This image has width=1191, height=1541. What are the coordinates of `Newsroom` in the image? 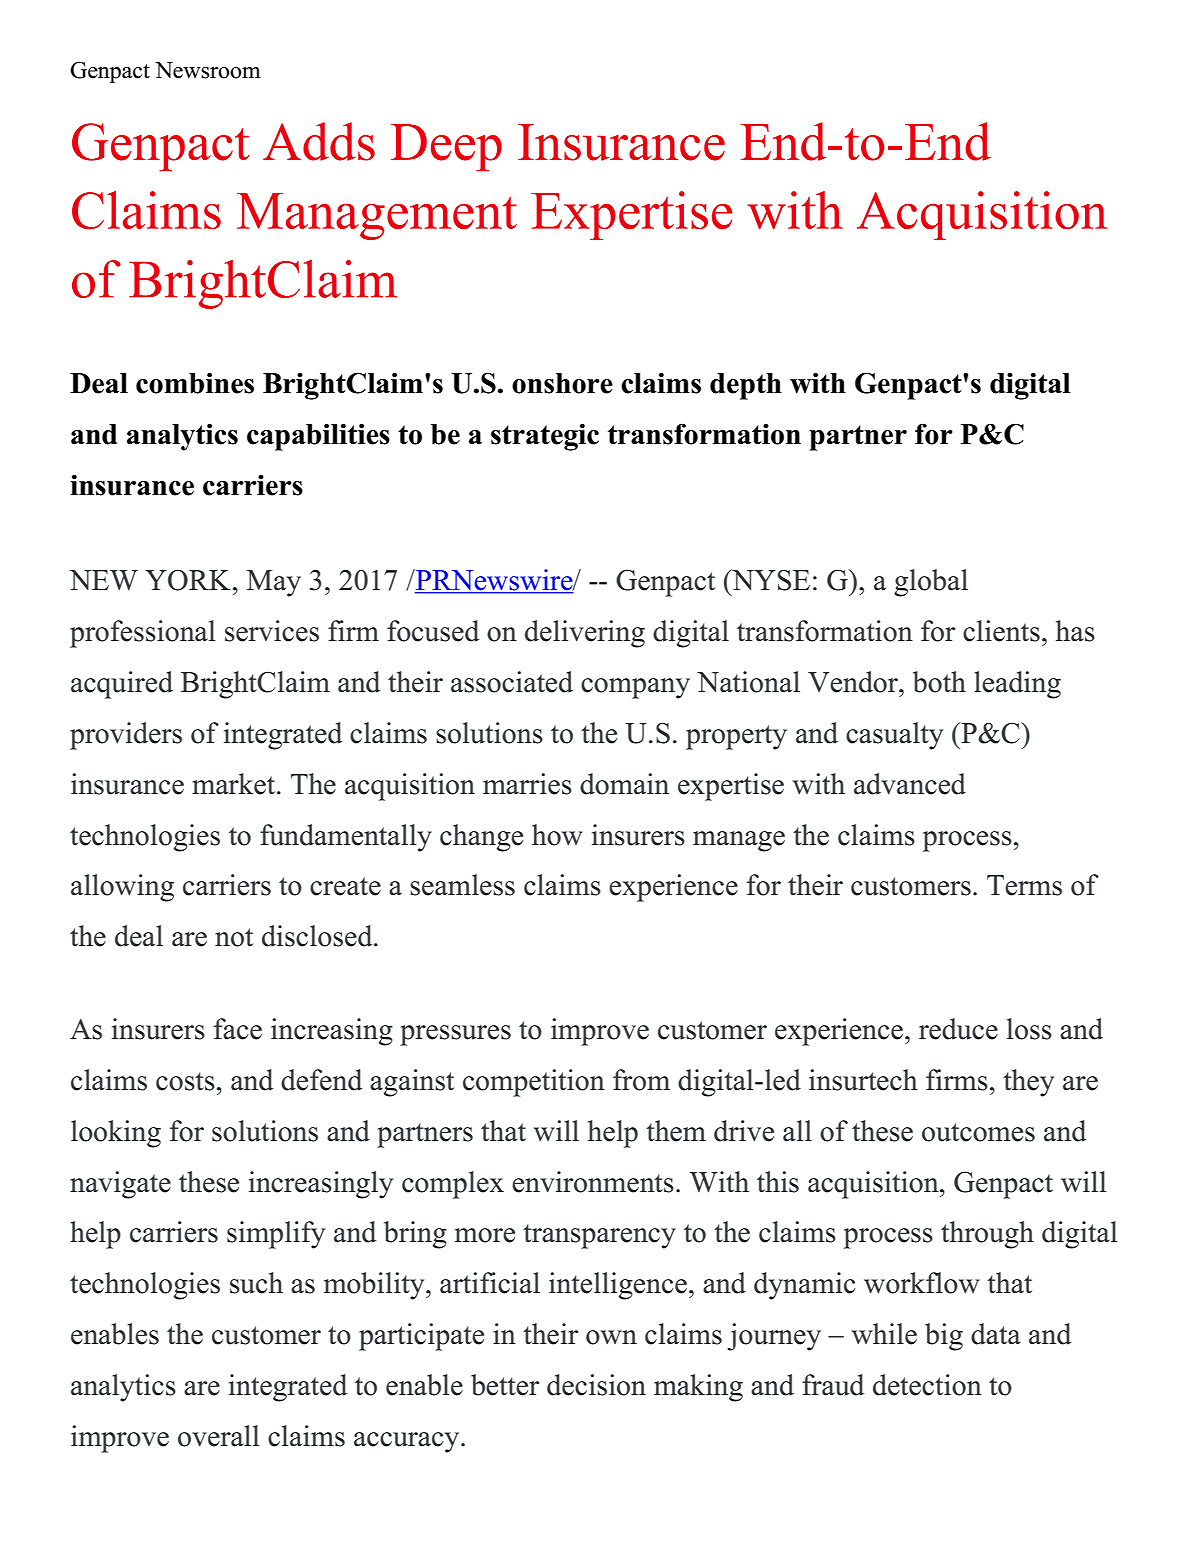 It's located at (208, 70).
